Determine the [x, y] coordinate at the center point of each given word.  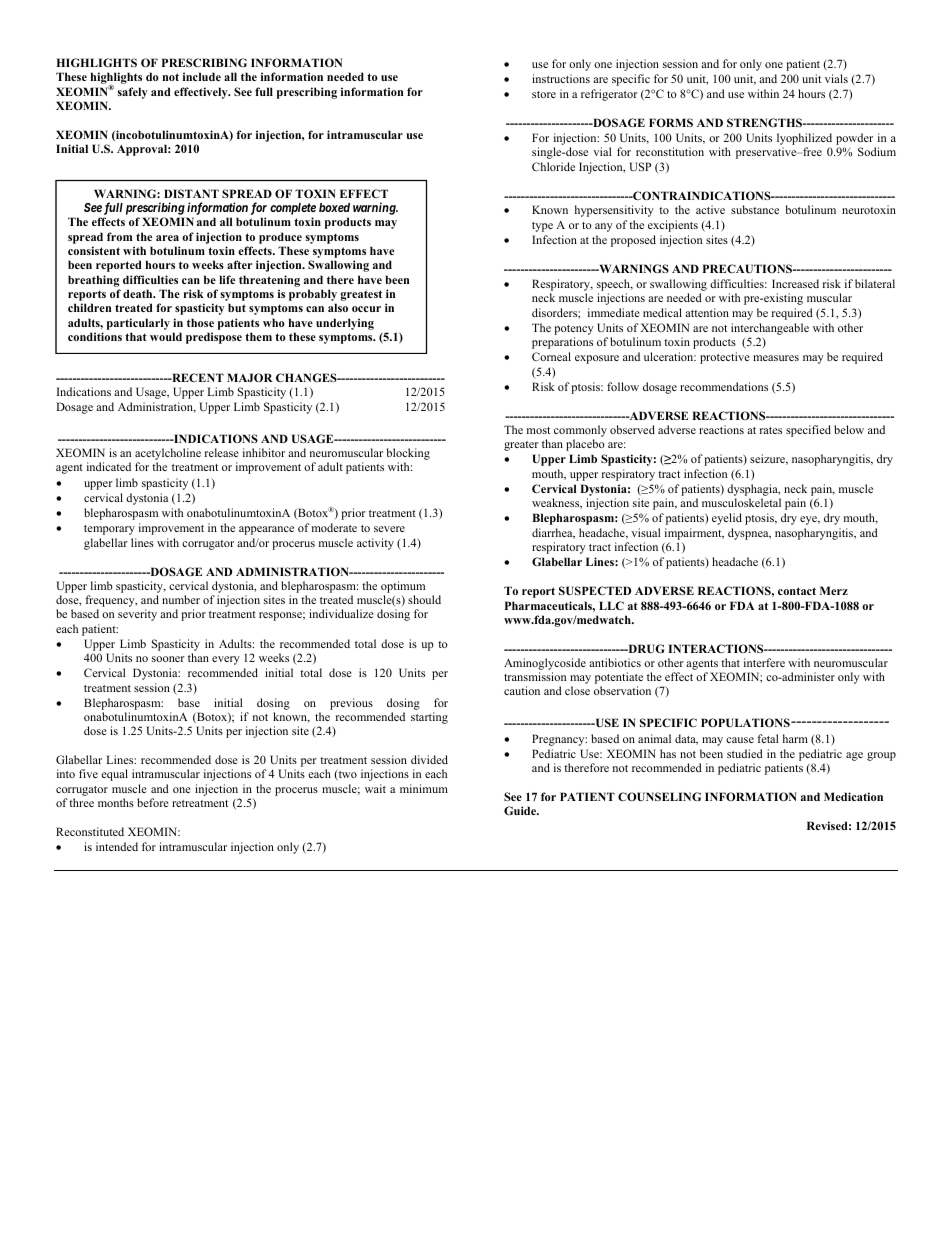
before [153, 802]
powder [856, 140]
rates [771, 430]
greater [521, 446]
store [544, 94]
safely [133, 93]
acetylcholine [168, 455]
